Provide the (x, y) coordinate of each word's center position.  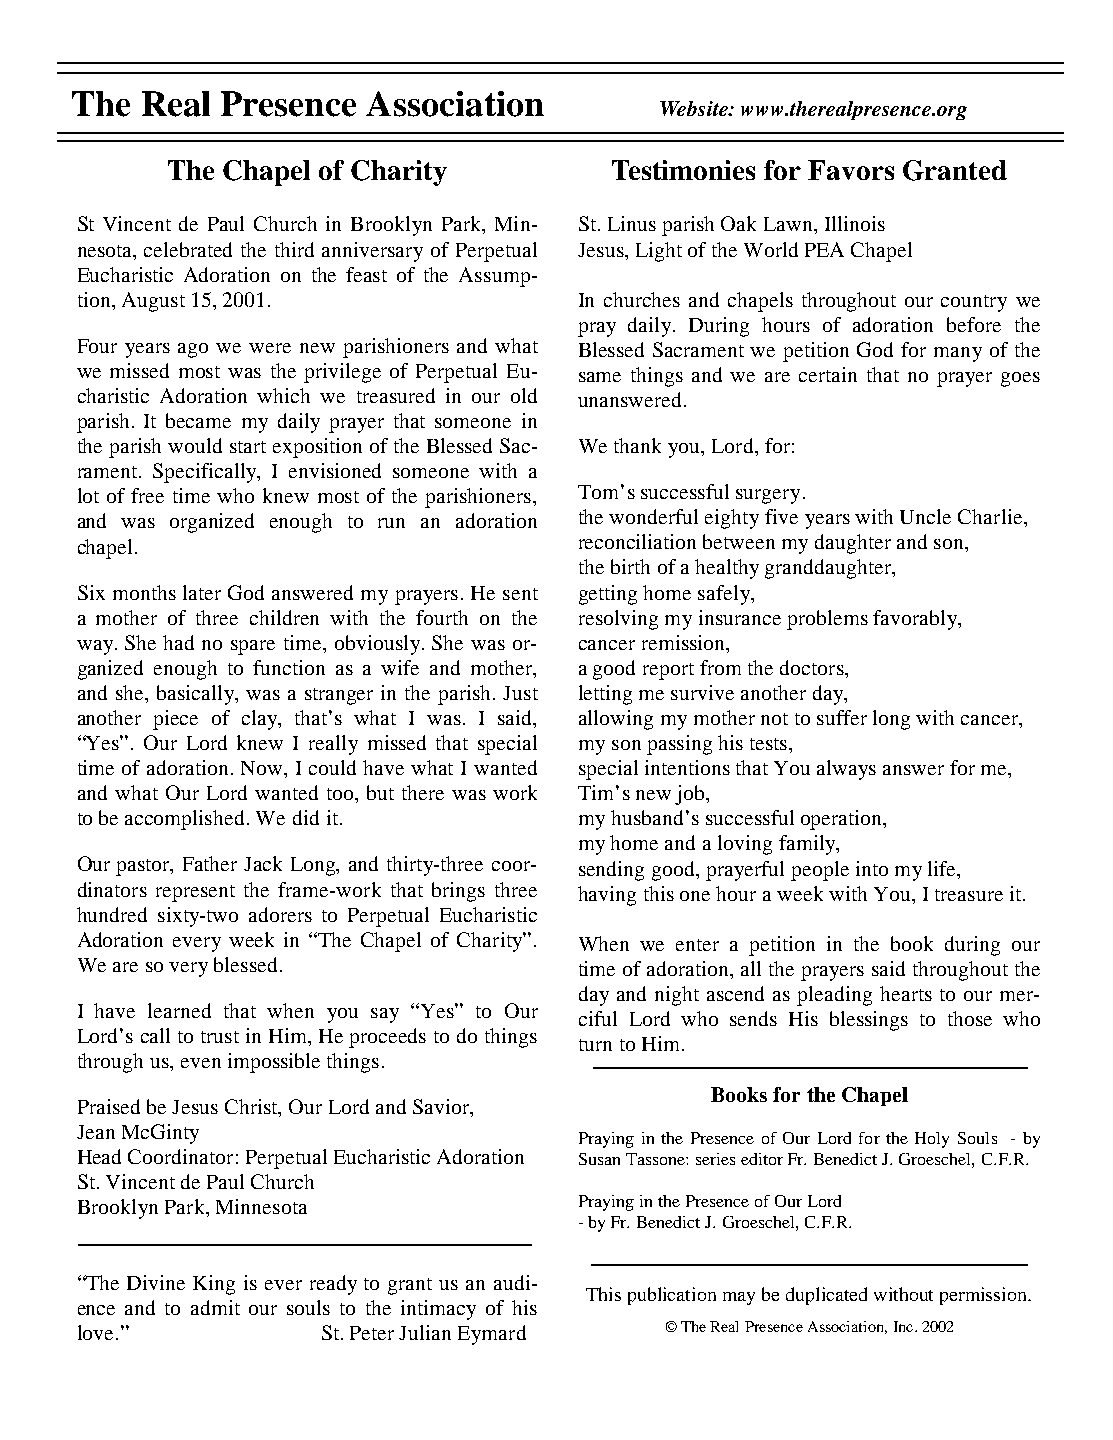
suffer (842, 717)
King (214, 1285)
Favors (851, 170)
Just (520, 693)
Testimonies (683, 170)
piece (175, 720)
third (294, 249)
